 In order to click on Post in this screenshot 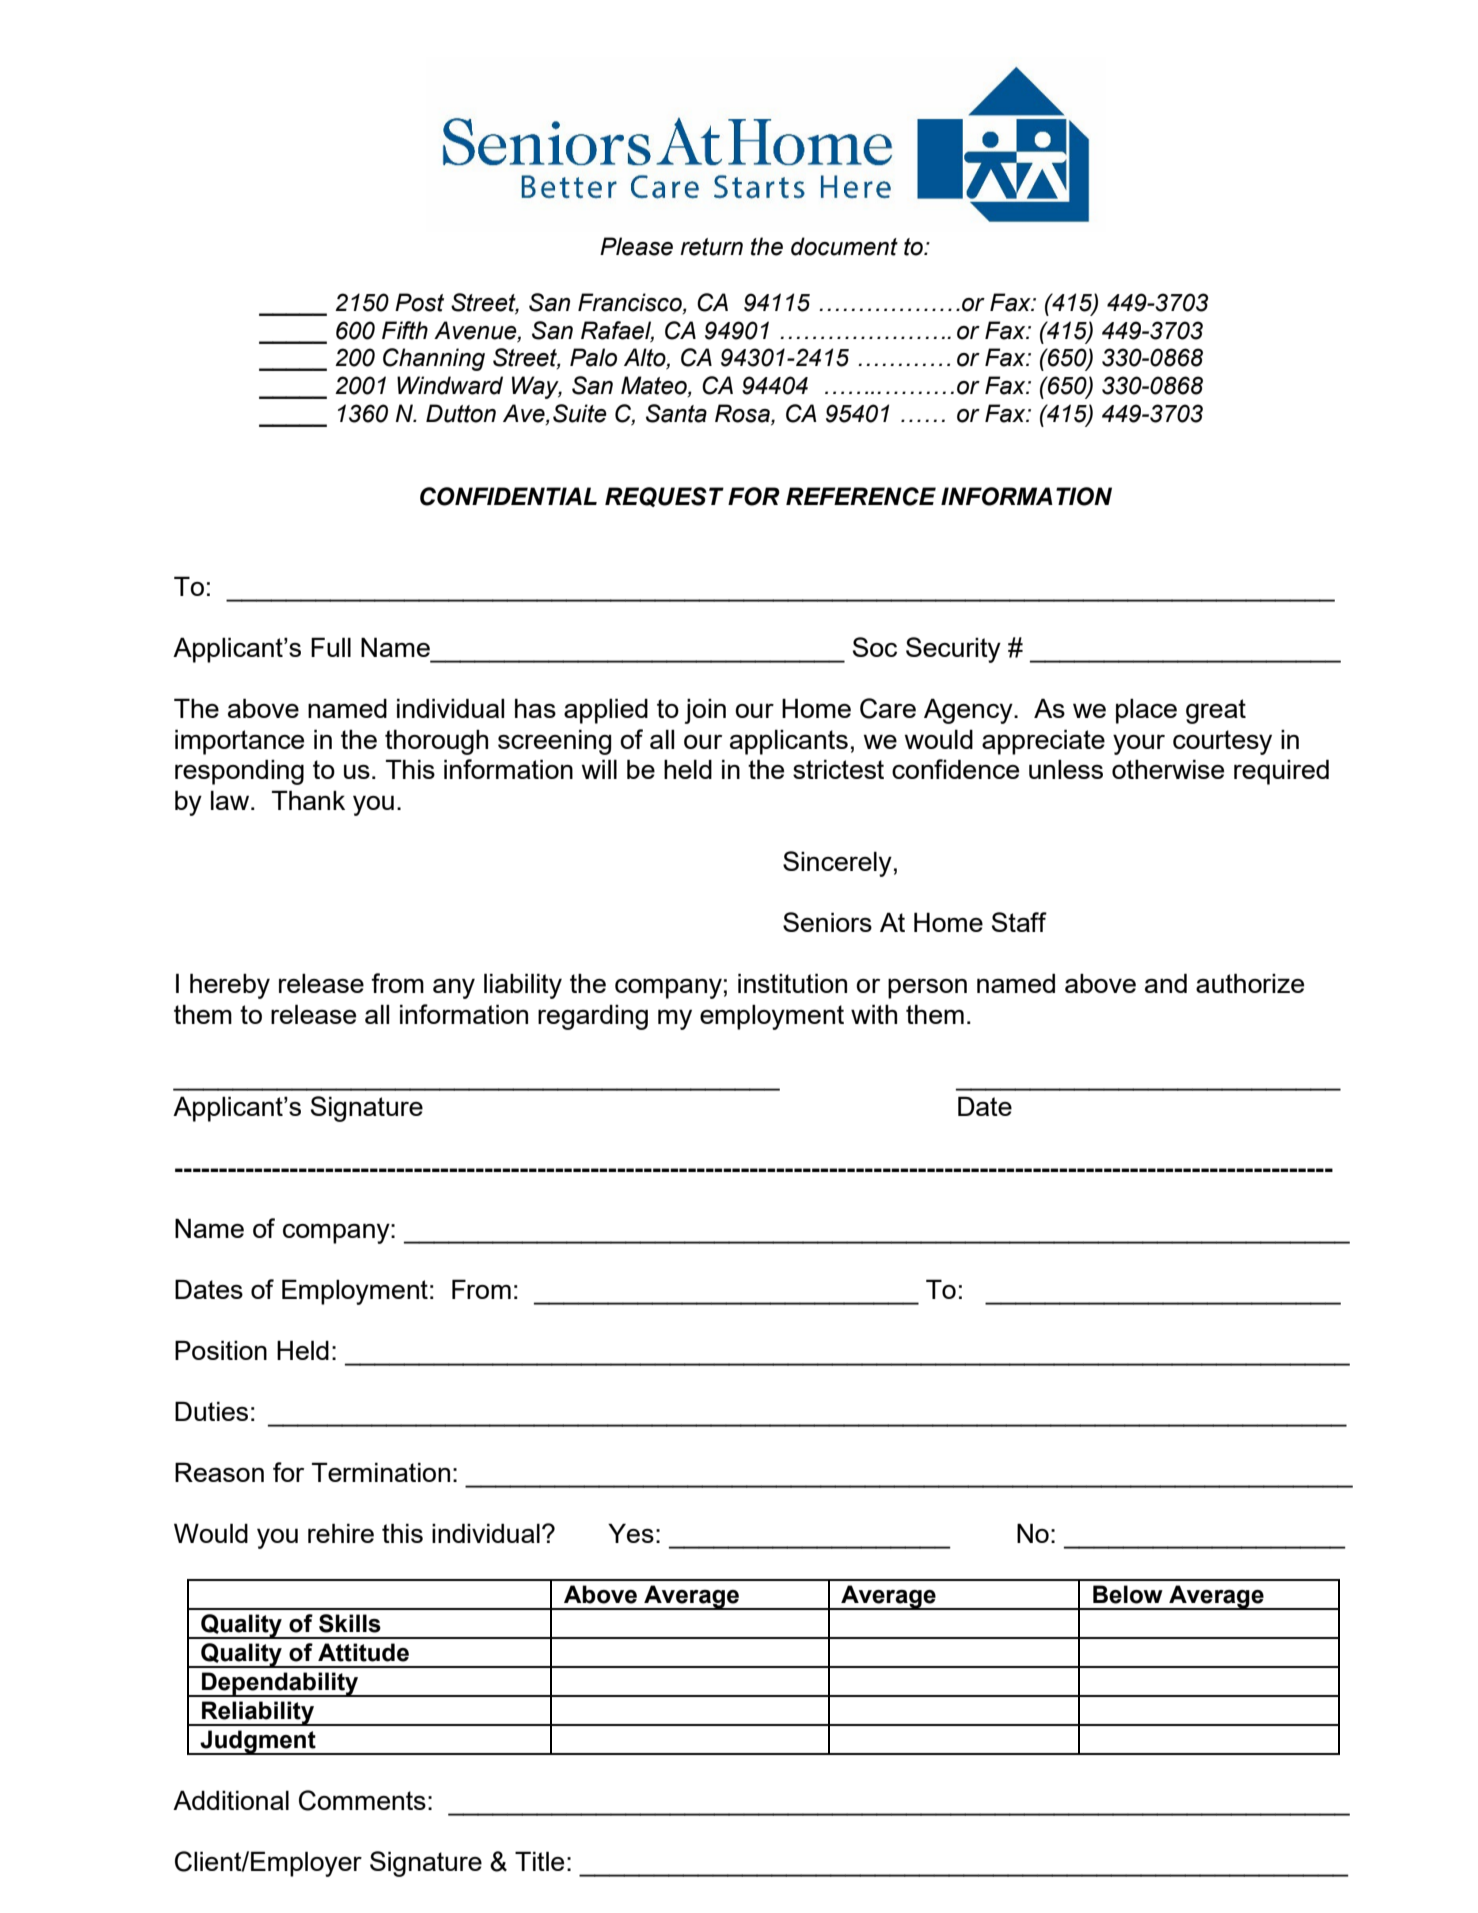, I will do `click(419, 302)`.
